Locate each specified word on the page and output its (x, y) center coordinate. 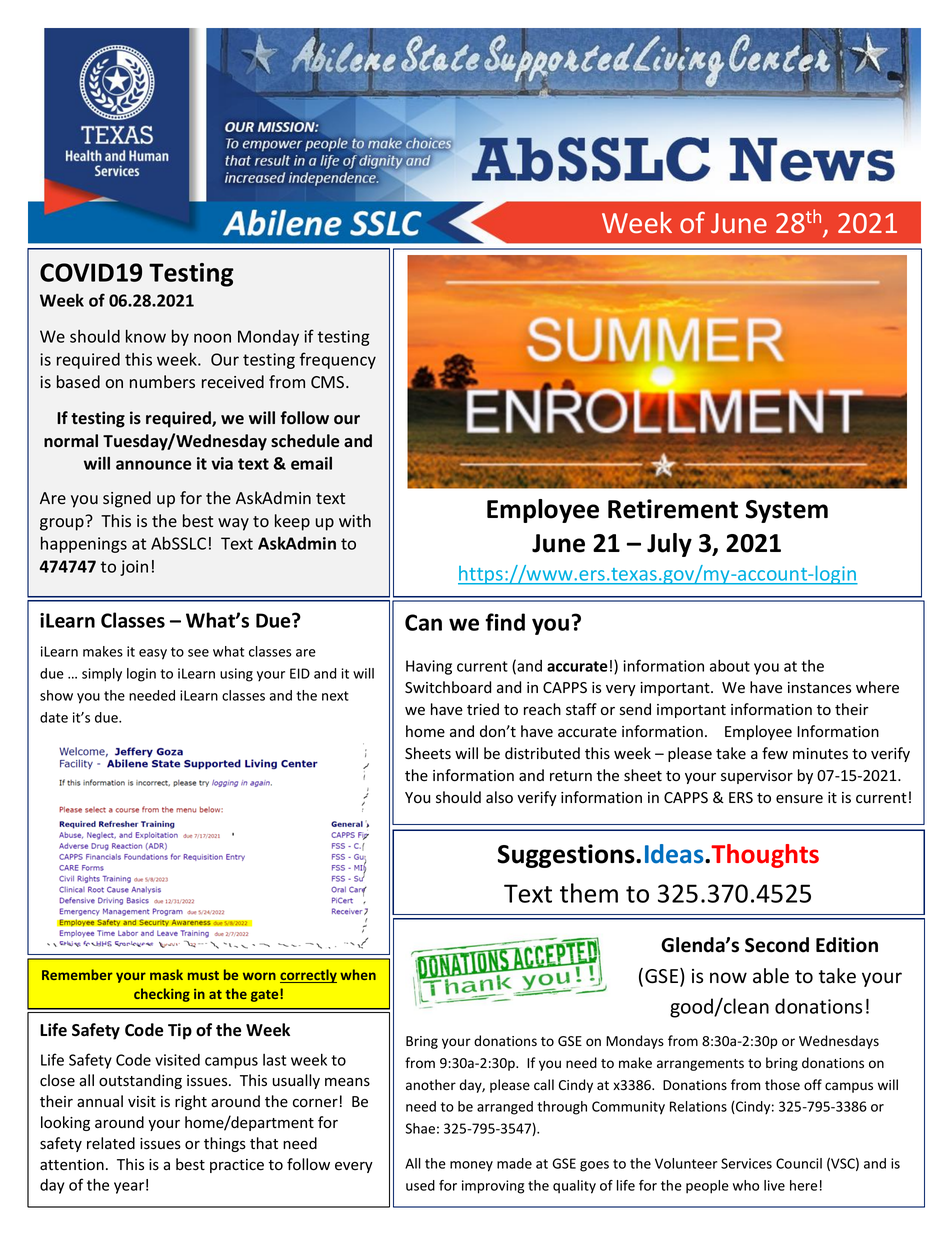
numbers (162, 382)
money (471, 1166)
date (54, 717)
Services (746, 1163)
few (775, 753)
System (787, 511)
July (669, 545)
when (358, 974)
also (499, 797)
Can (423, 622)
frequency (338, 360)
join (134, 568)
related (111, 1143)
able (771, 976)
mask (166, 974)
